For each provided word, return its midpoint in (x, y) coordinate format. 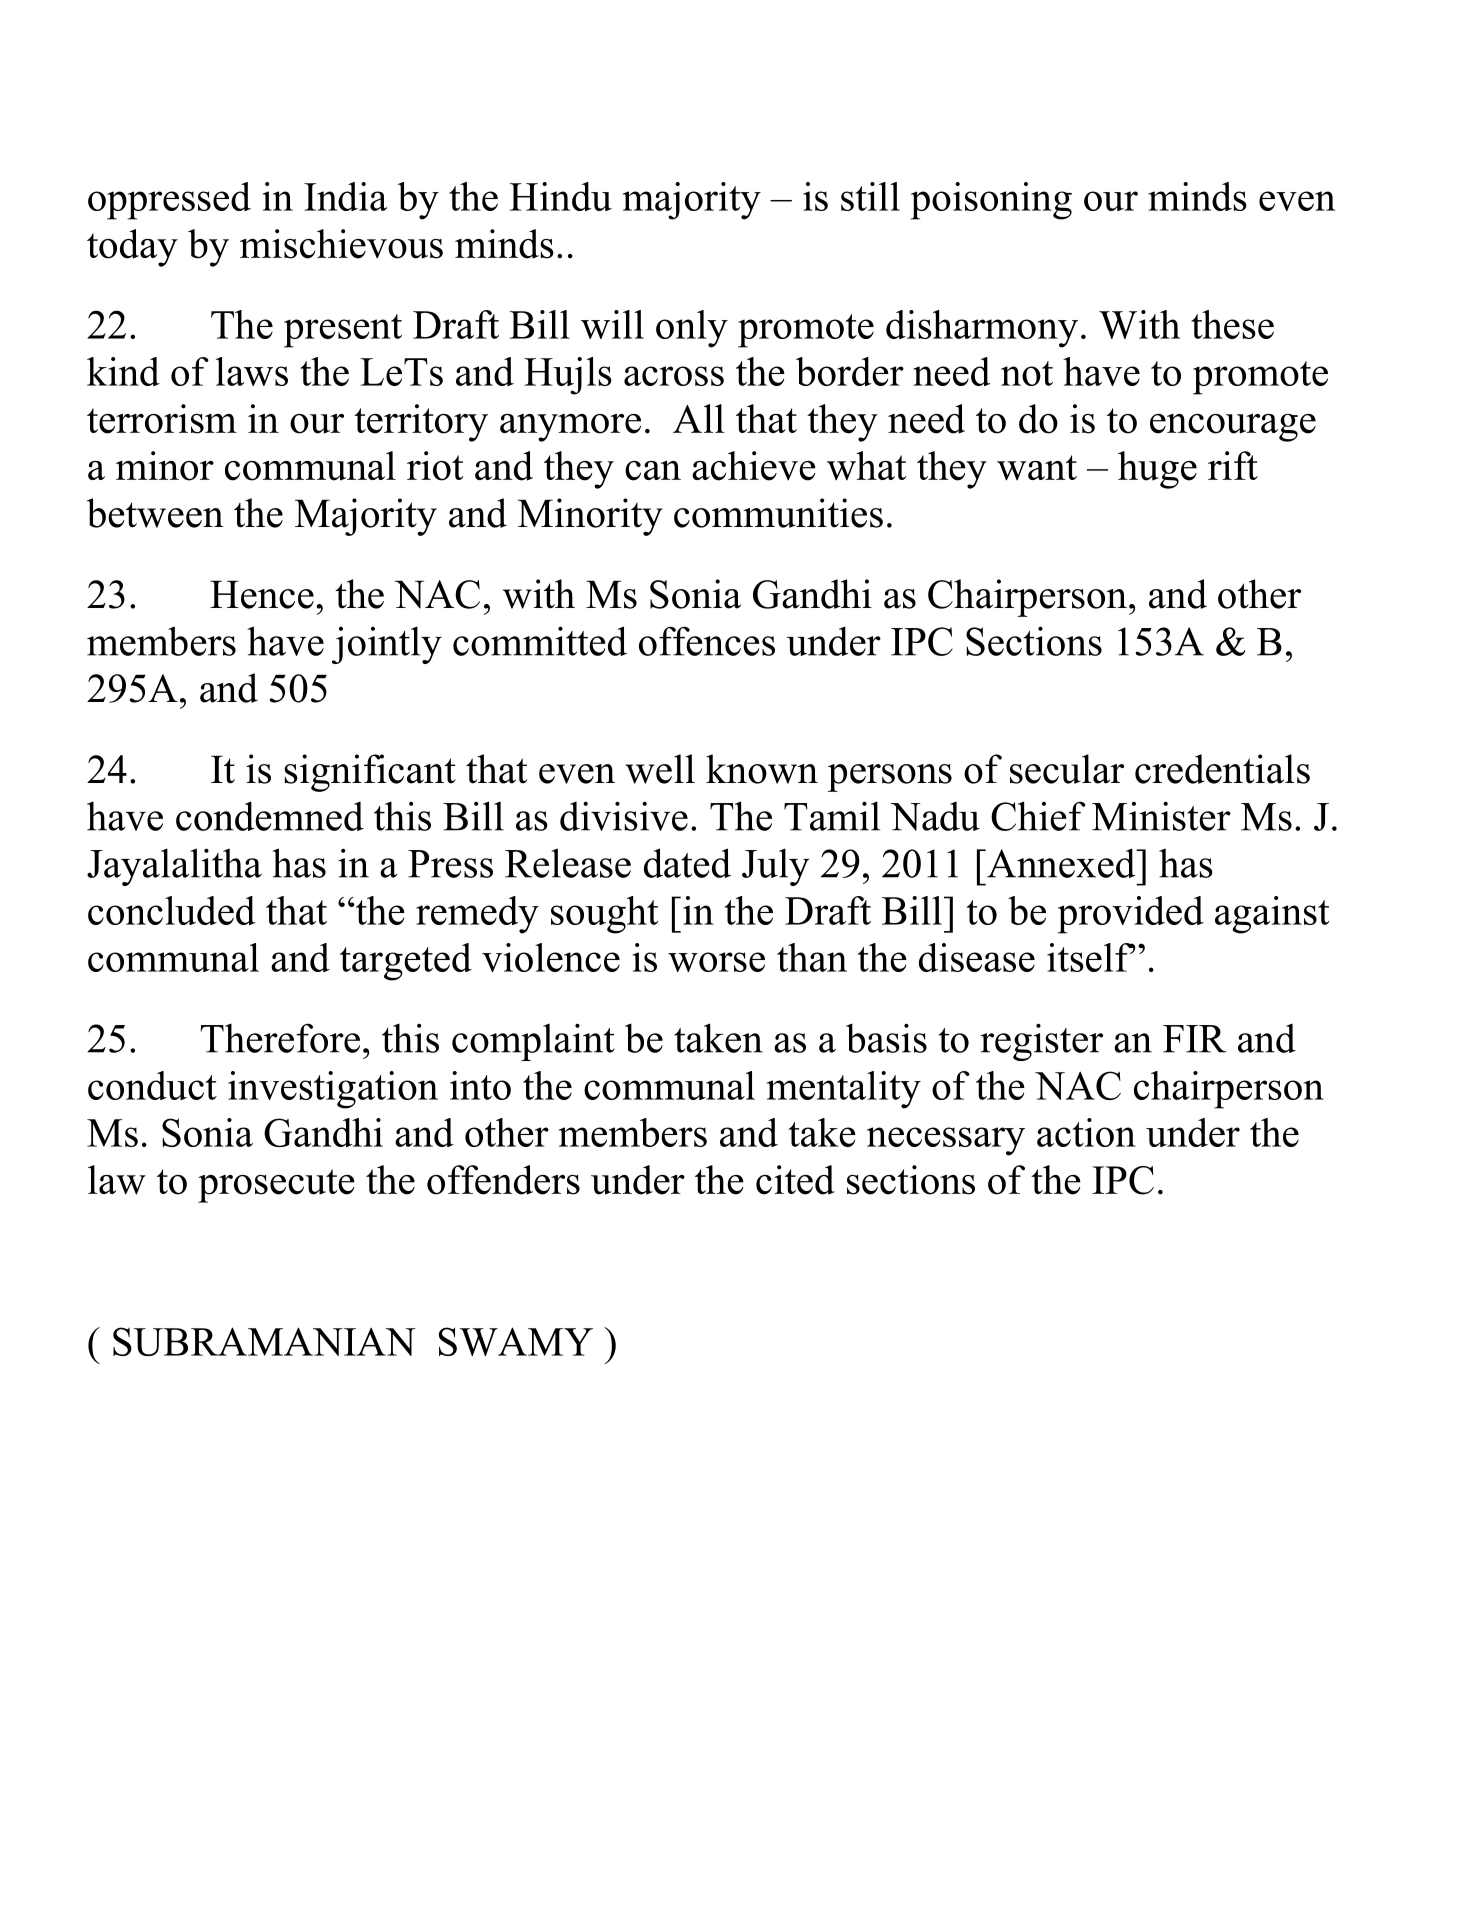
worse (716, 962)
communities (778, 513)
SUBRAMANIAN (264, 1341)
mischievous (341, 244)
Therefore (280, 1038)
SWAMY (516, 1341)
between (155, 513)
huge (1157, 470)
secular (1067, 769)
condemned (270, 816)
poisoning (991, 201)
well (660, 769)
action (1086, 1132)
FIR (1194, 1039)
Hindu (560, 196)
